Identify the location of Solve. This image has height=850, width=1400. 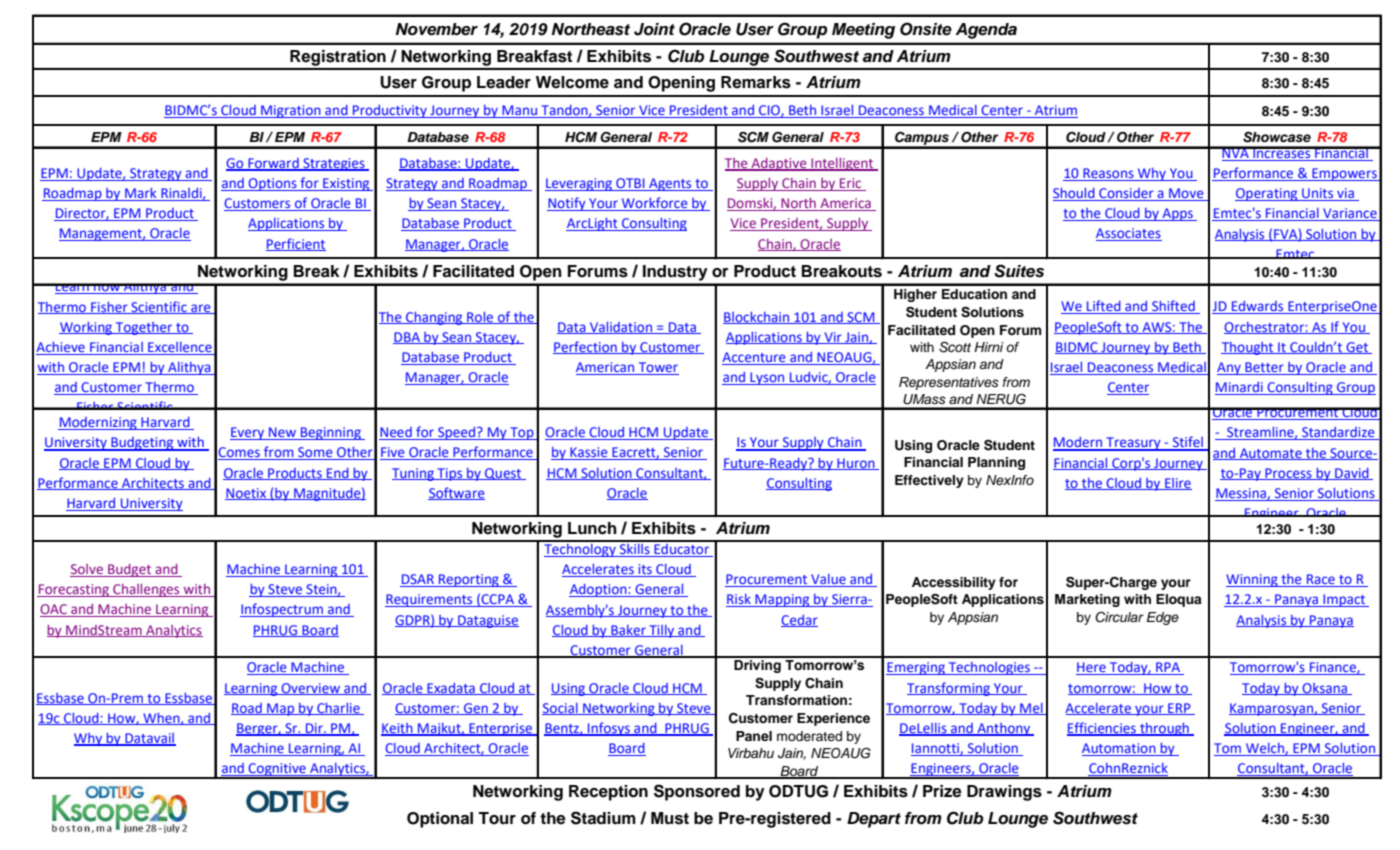
(87, 570).
